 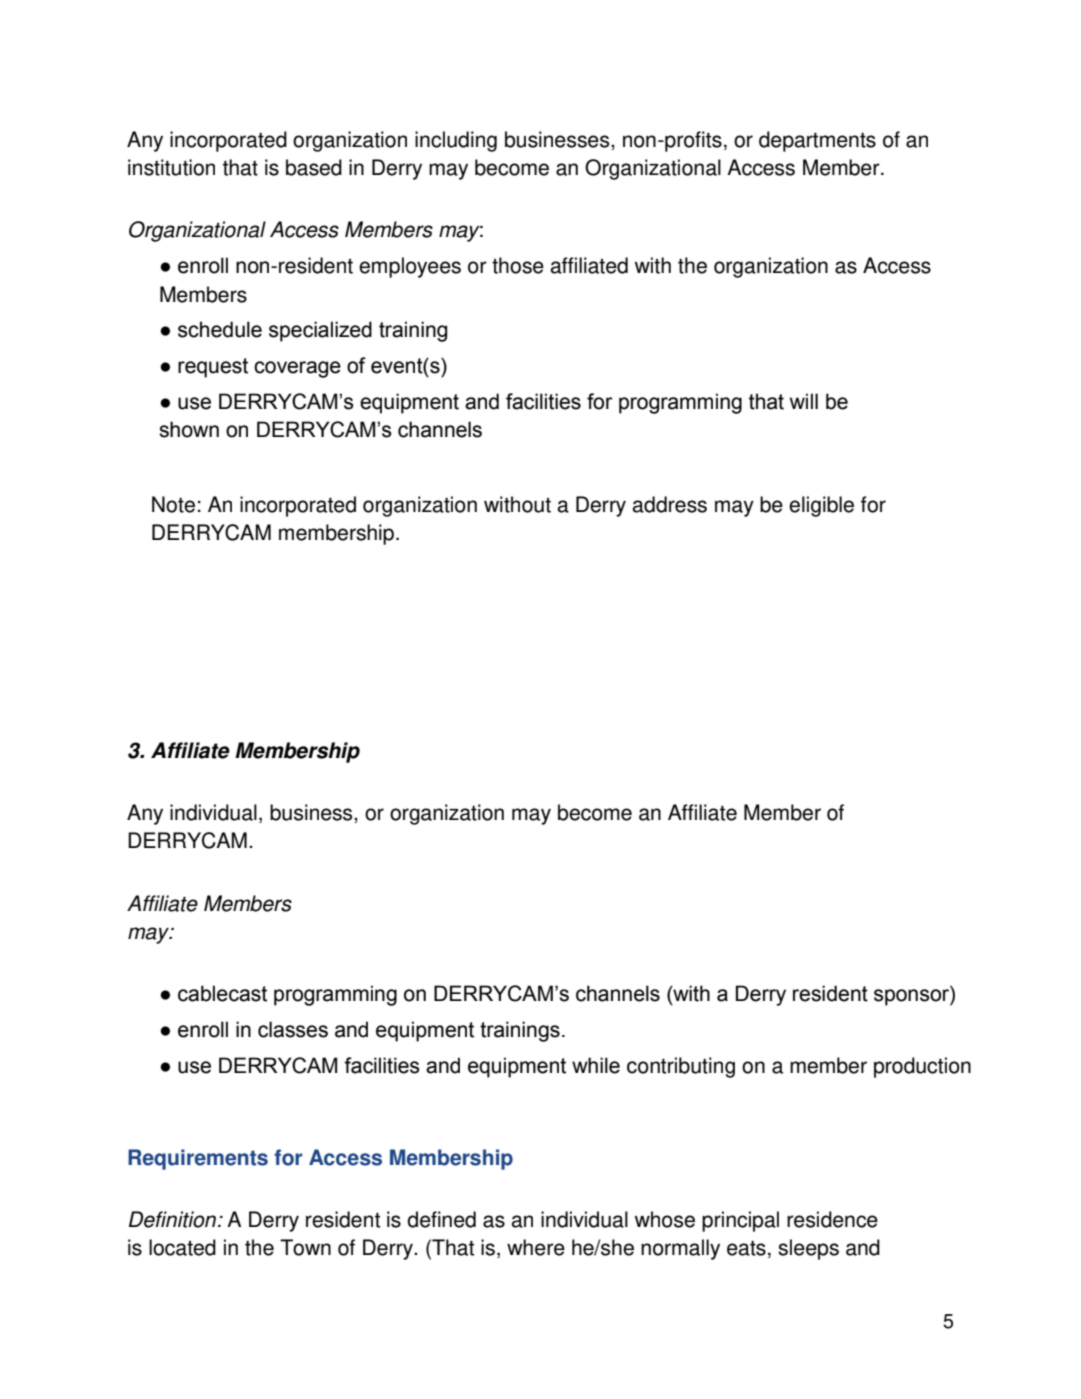 I want to click on where, so click(x=536, y=1247).
